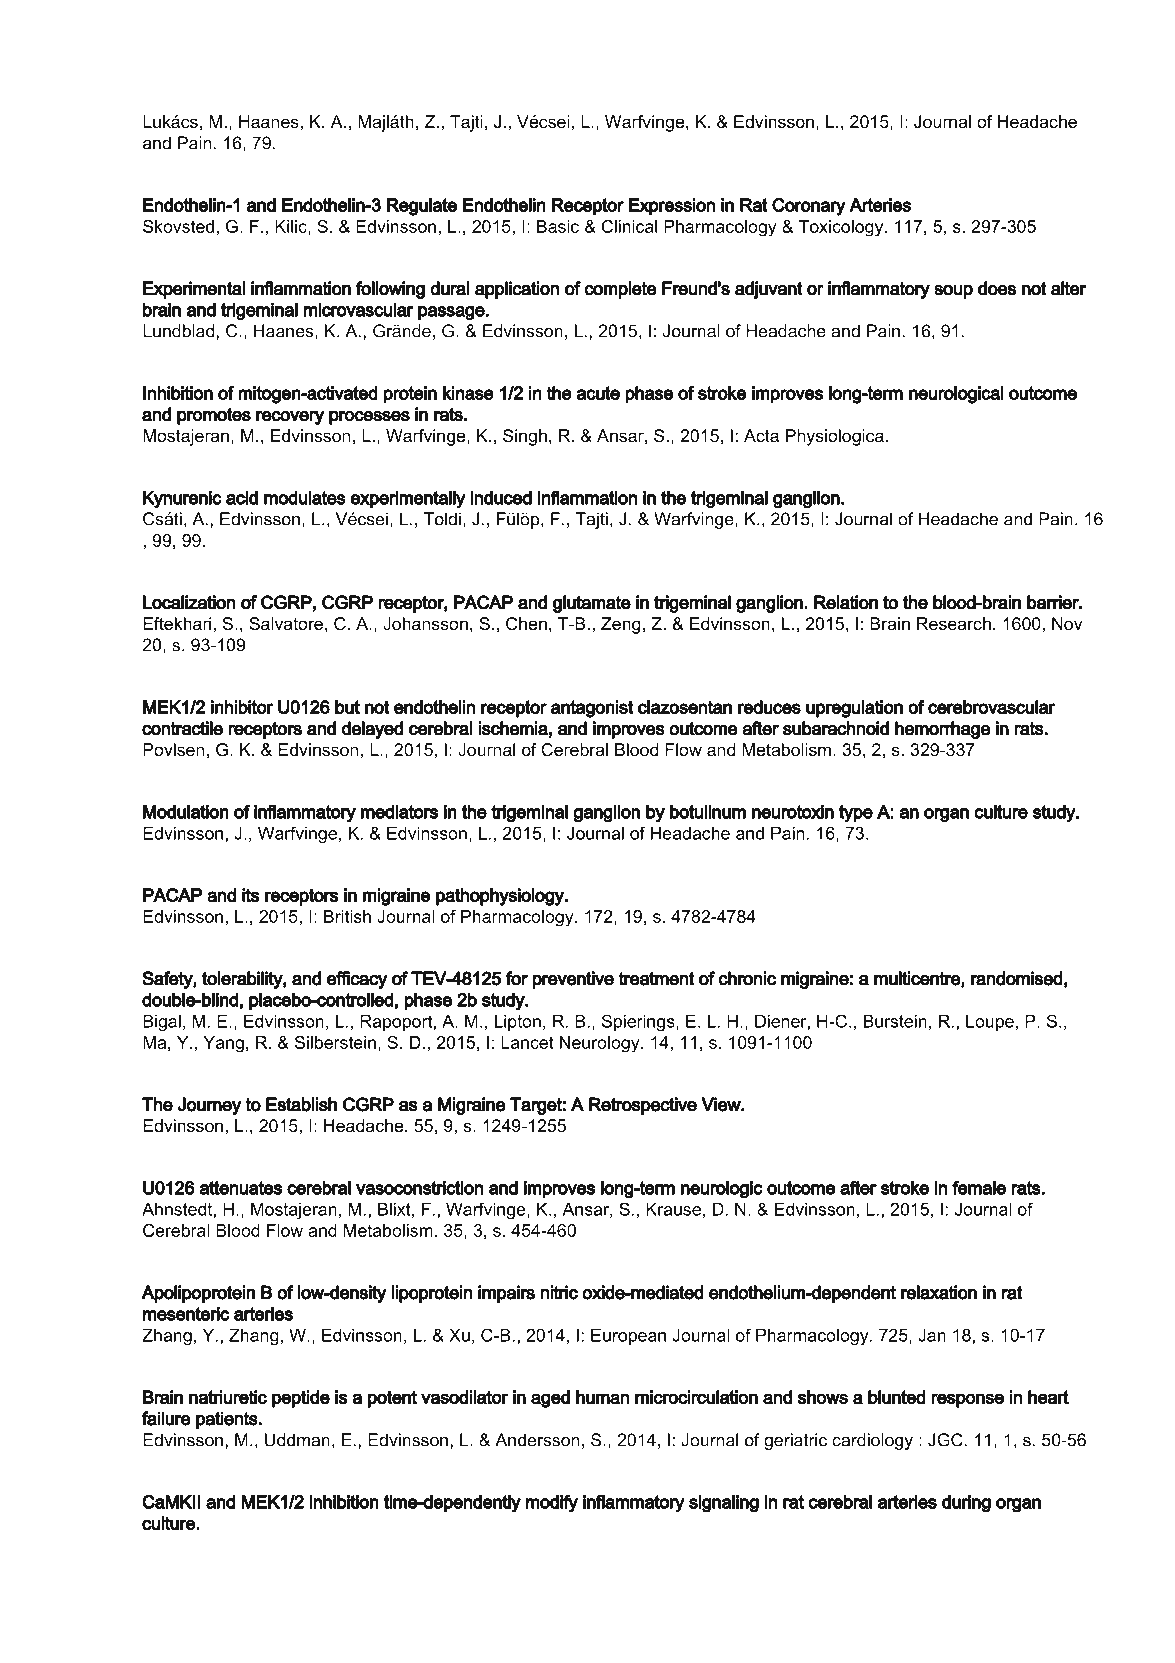 The image size is (1175, 1663). Describe the element at coordinates (251, 895) in the document. I see `its` at that location.
